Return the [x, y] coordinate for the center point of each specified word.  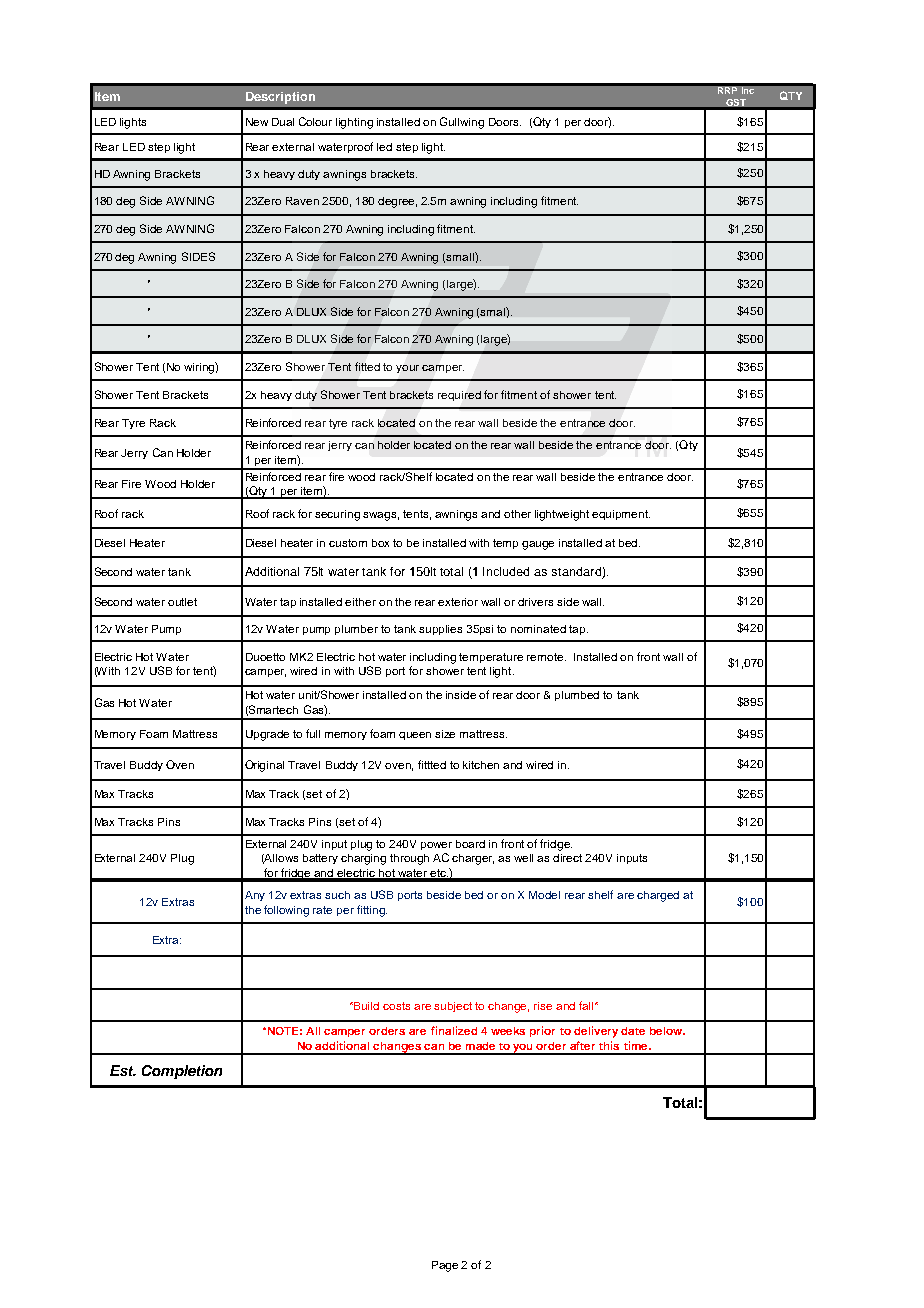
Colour [315, 121]
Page [445, 1266]
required [459, 396]
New [257, 122]
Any [255, 896]
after [582, 1045]
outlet [182, 602]
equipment [621, 515]
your [407, 369]
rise [543, 1006]
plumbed [577, 696]
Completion [182, 1072]
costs [396, 1006]
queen [415, 736]
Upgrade [267, 735]
